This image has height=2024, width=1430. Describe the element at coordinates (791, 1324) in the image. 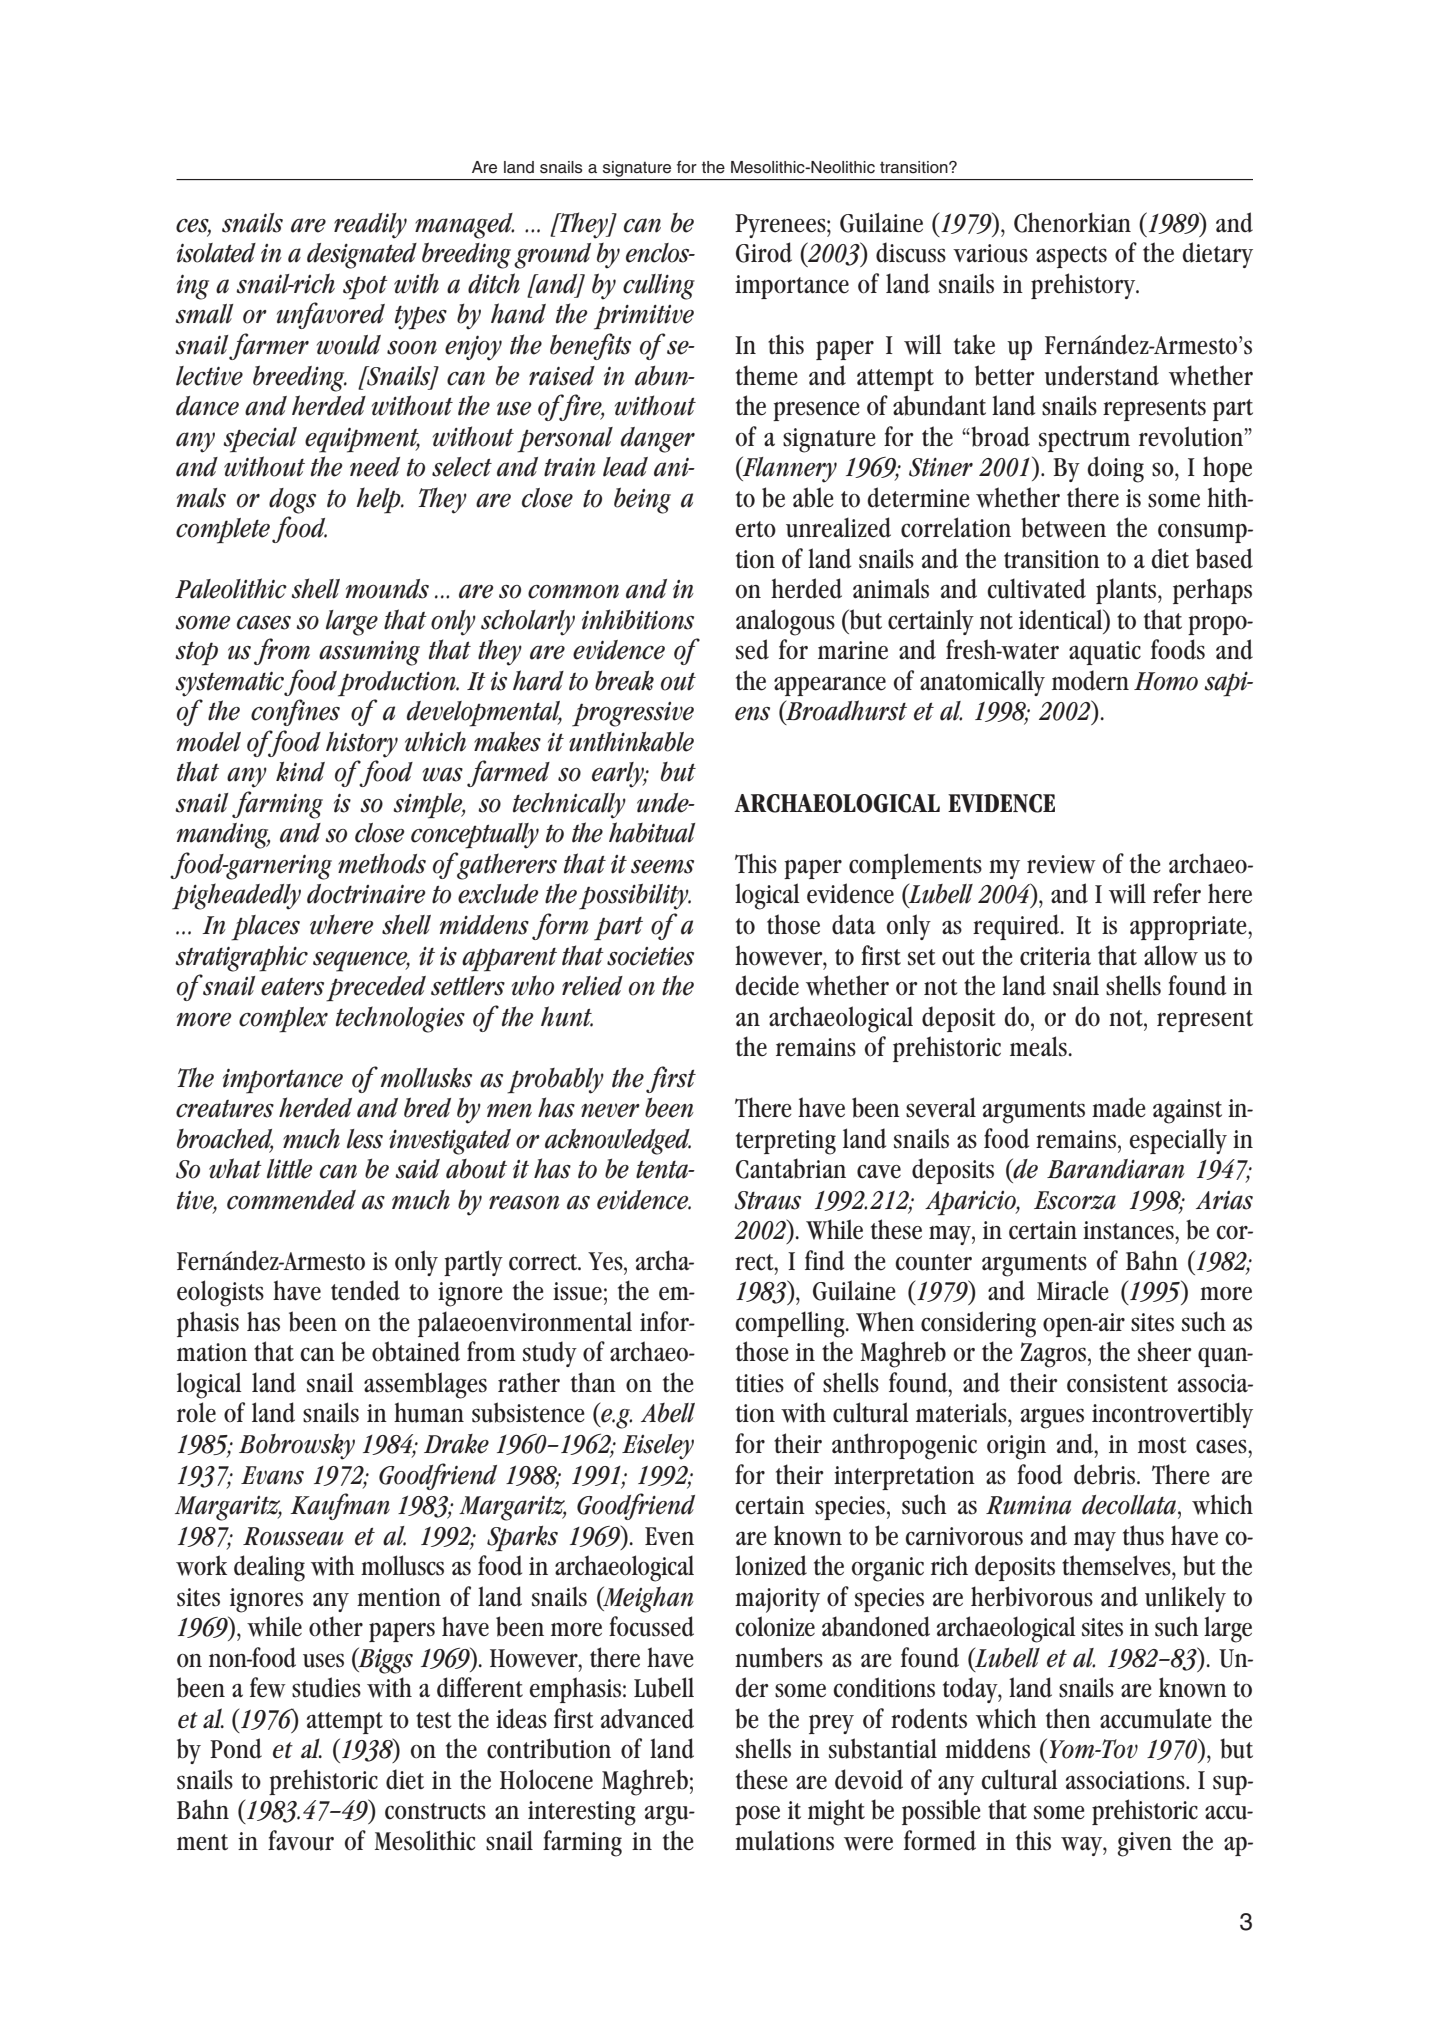

I see `compelling` at that location.
